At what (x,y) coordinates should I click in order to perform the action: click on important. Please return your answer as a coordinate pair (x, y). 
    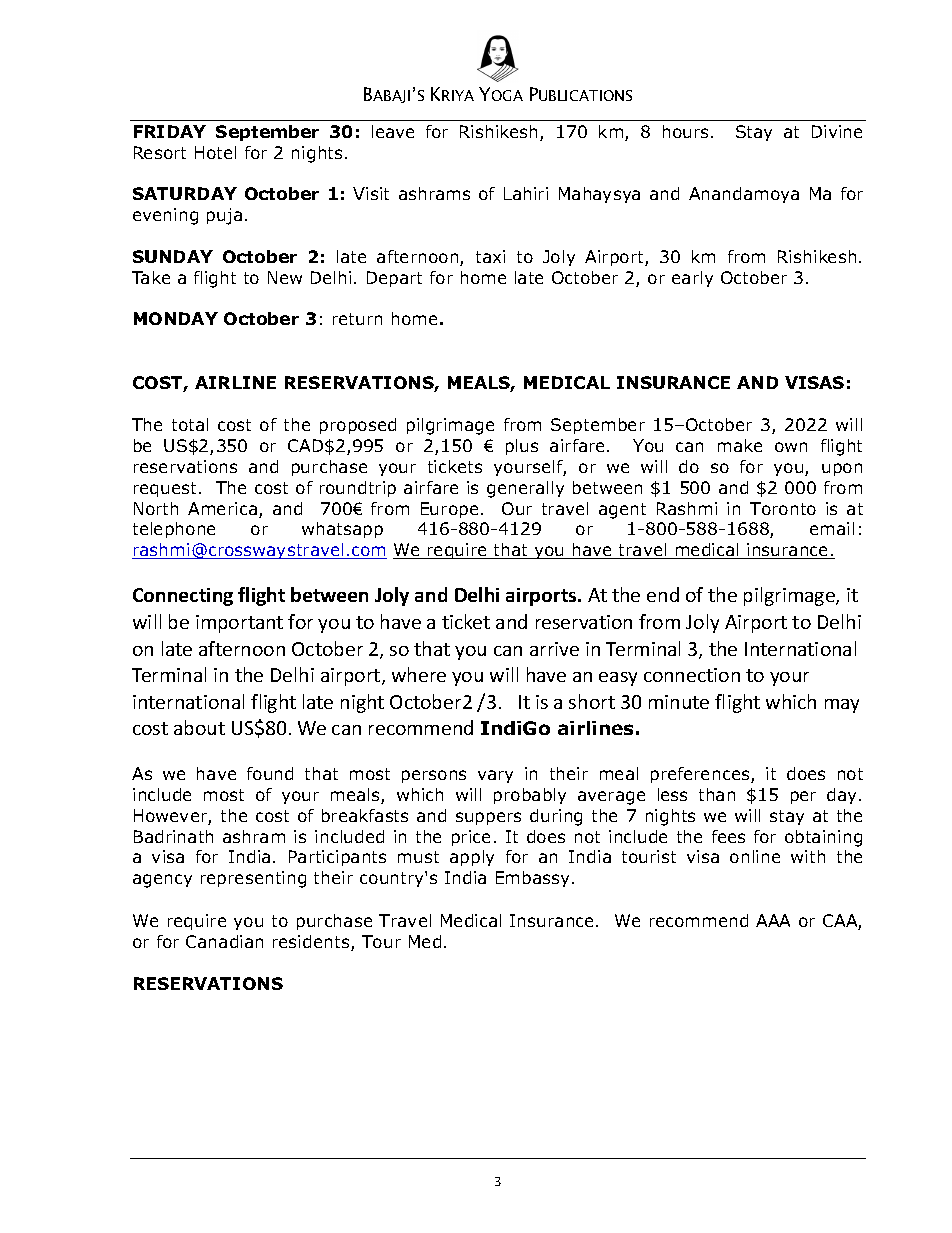
    Looking at the image, I should click on (239, 624).
